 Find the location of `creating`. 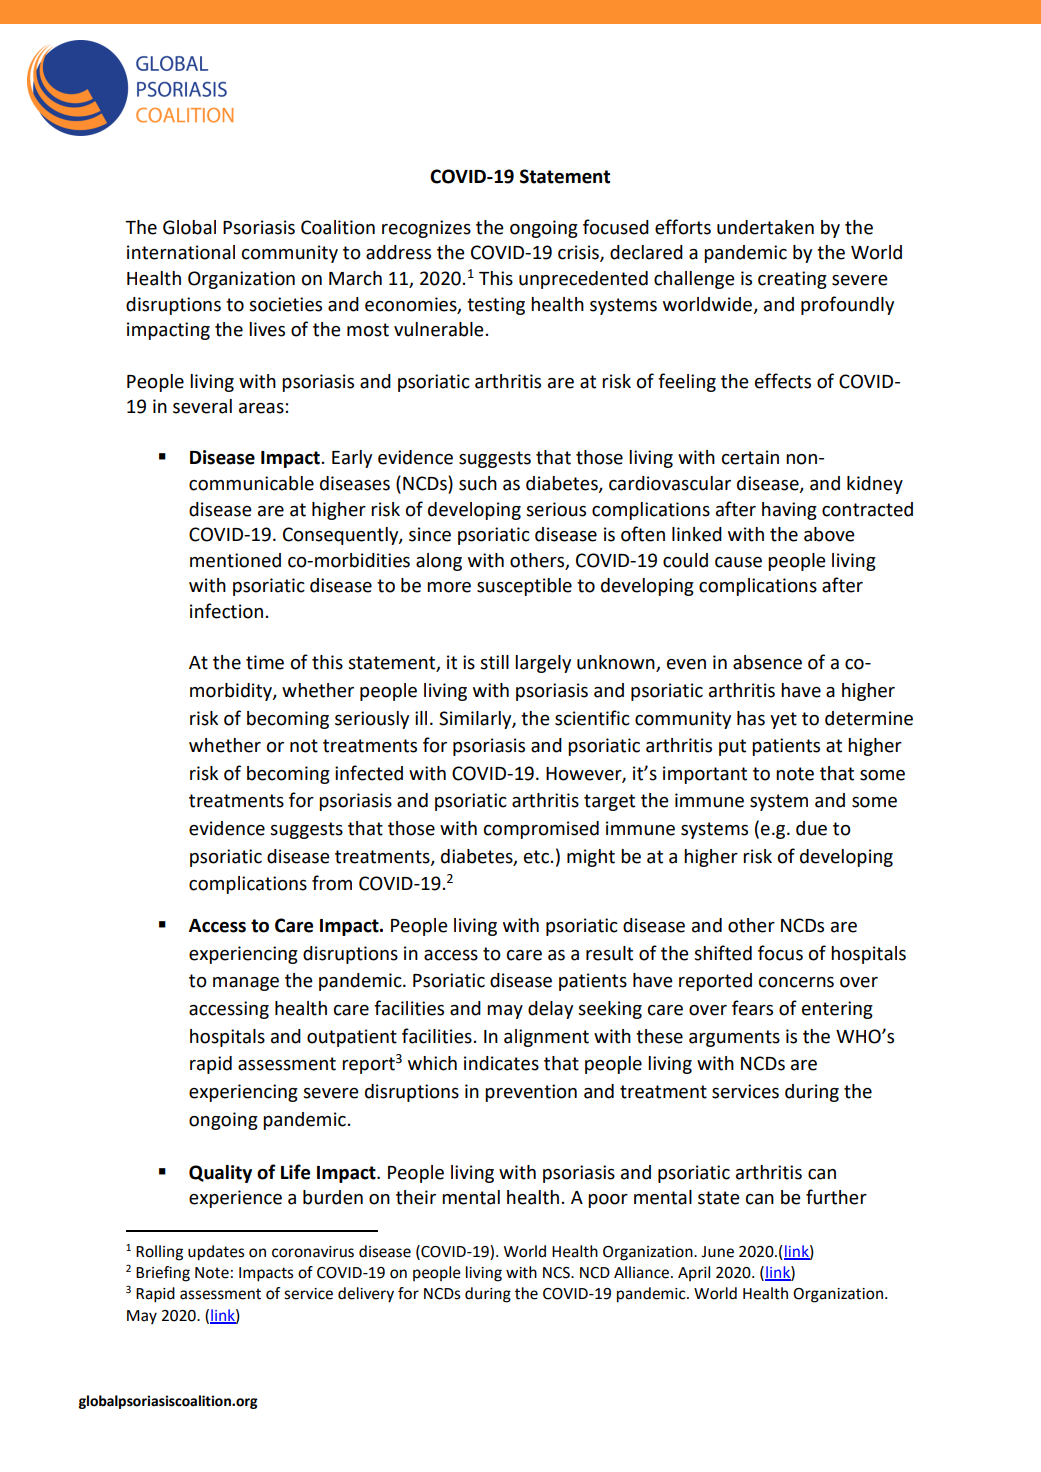

creating is located at coordinates (792, 280).
